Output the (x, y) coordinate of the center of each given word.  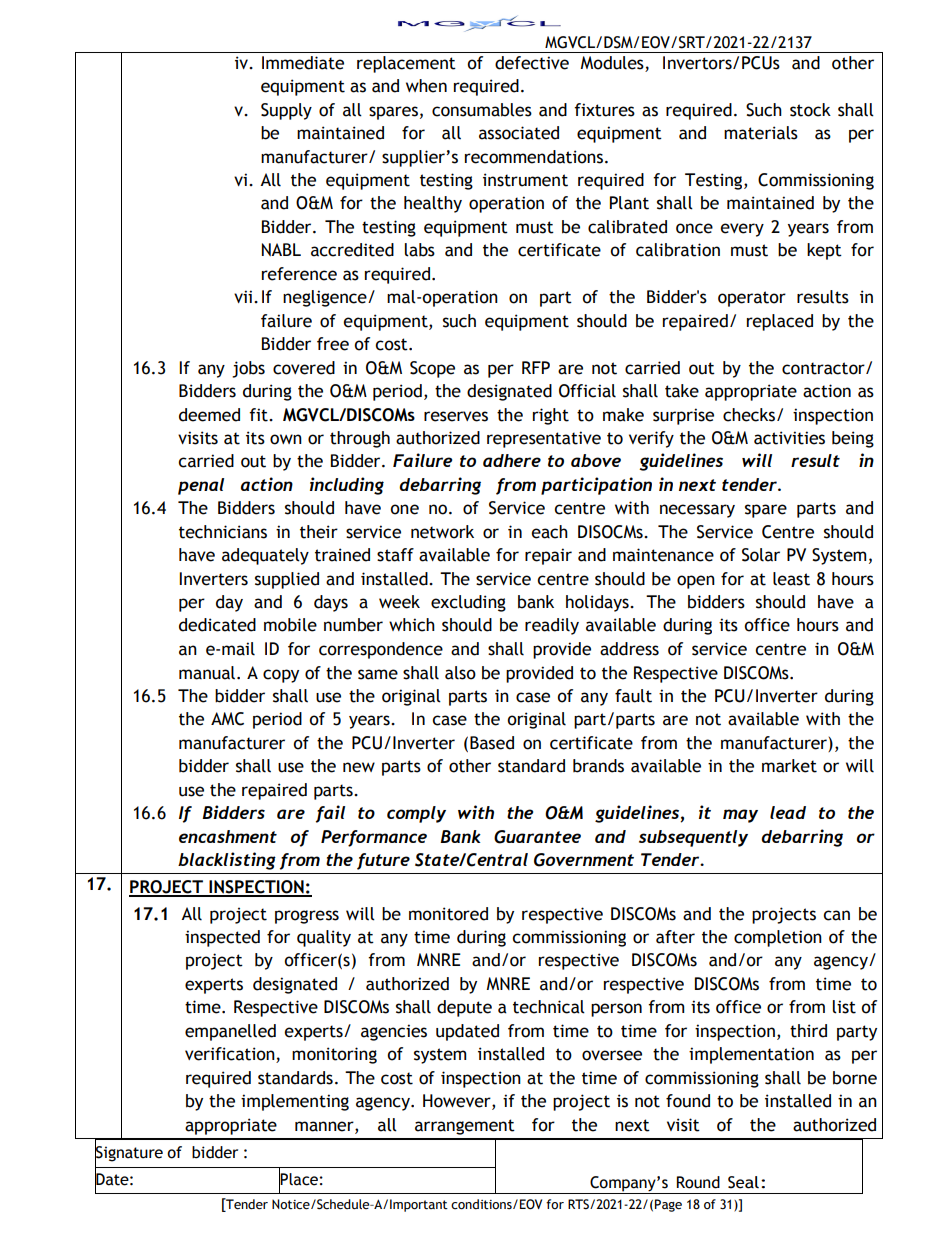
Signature (129, 1154)
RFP (536, 367)
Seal (743, 1182)
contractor (824, 368)
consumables (482, 110)
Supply (286, 111)
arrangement (465, 1127)
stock (810, 110)
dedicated (217, 625)
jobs (248, 369)
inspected (222, 938)
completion (778, 938)
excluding (468, 603)
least (791, 579)
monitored (448, 914)
